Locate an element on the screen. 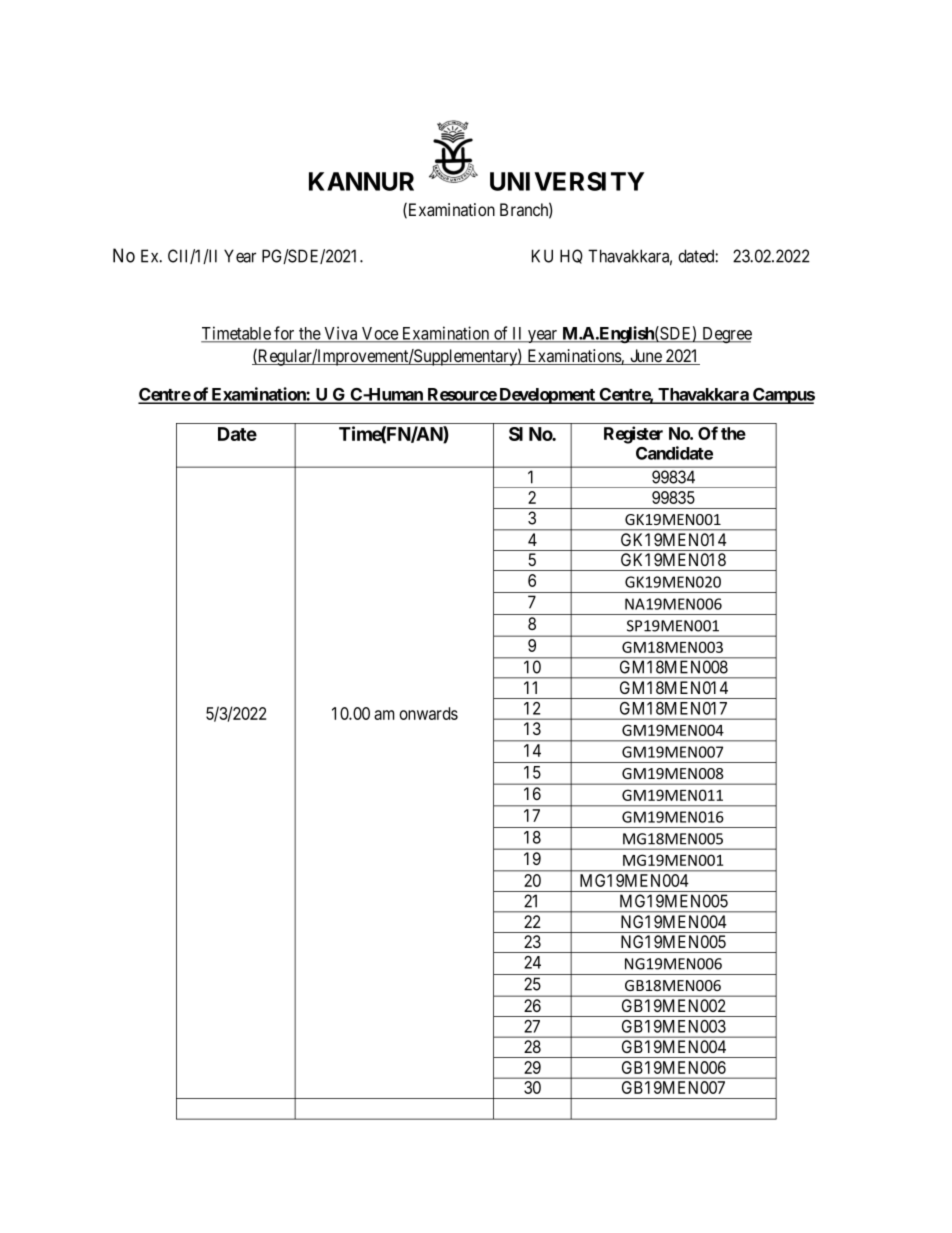 The width and height of the screenshot is (952, 1233). June is located at coordinates (646, 357).
